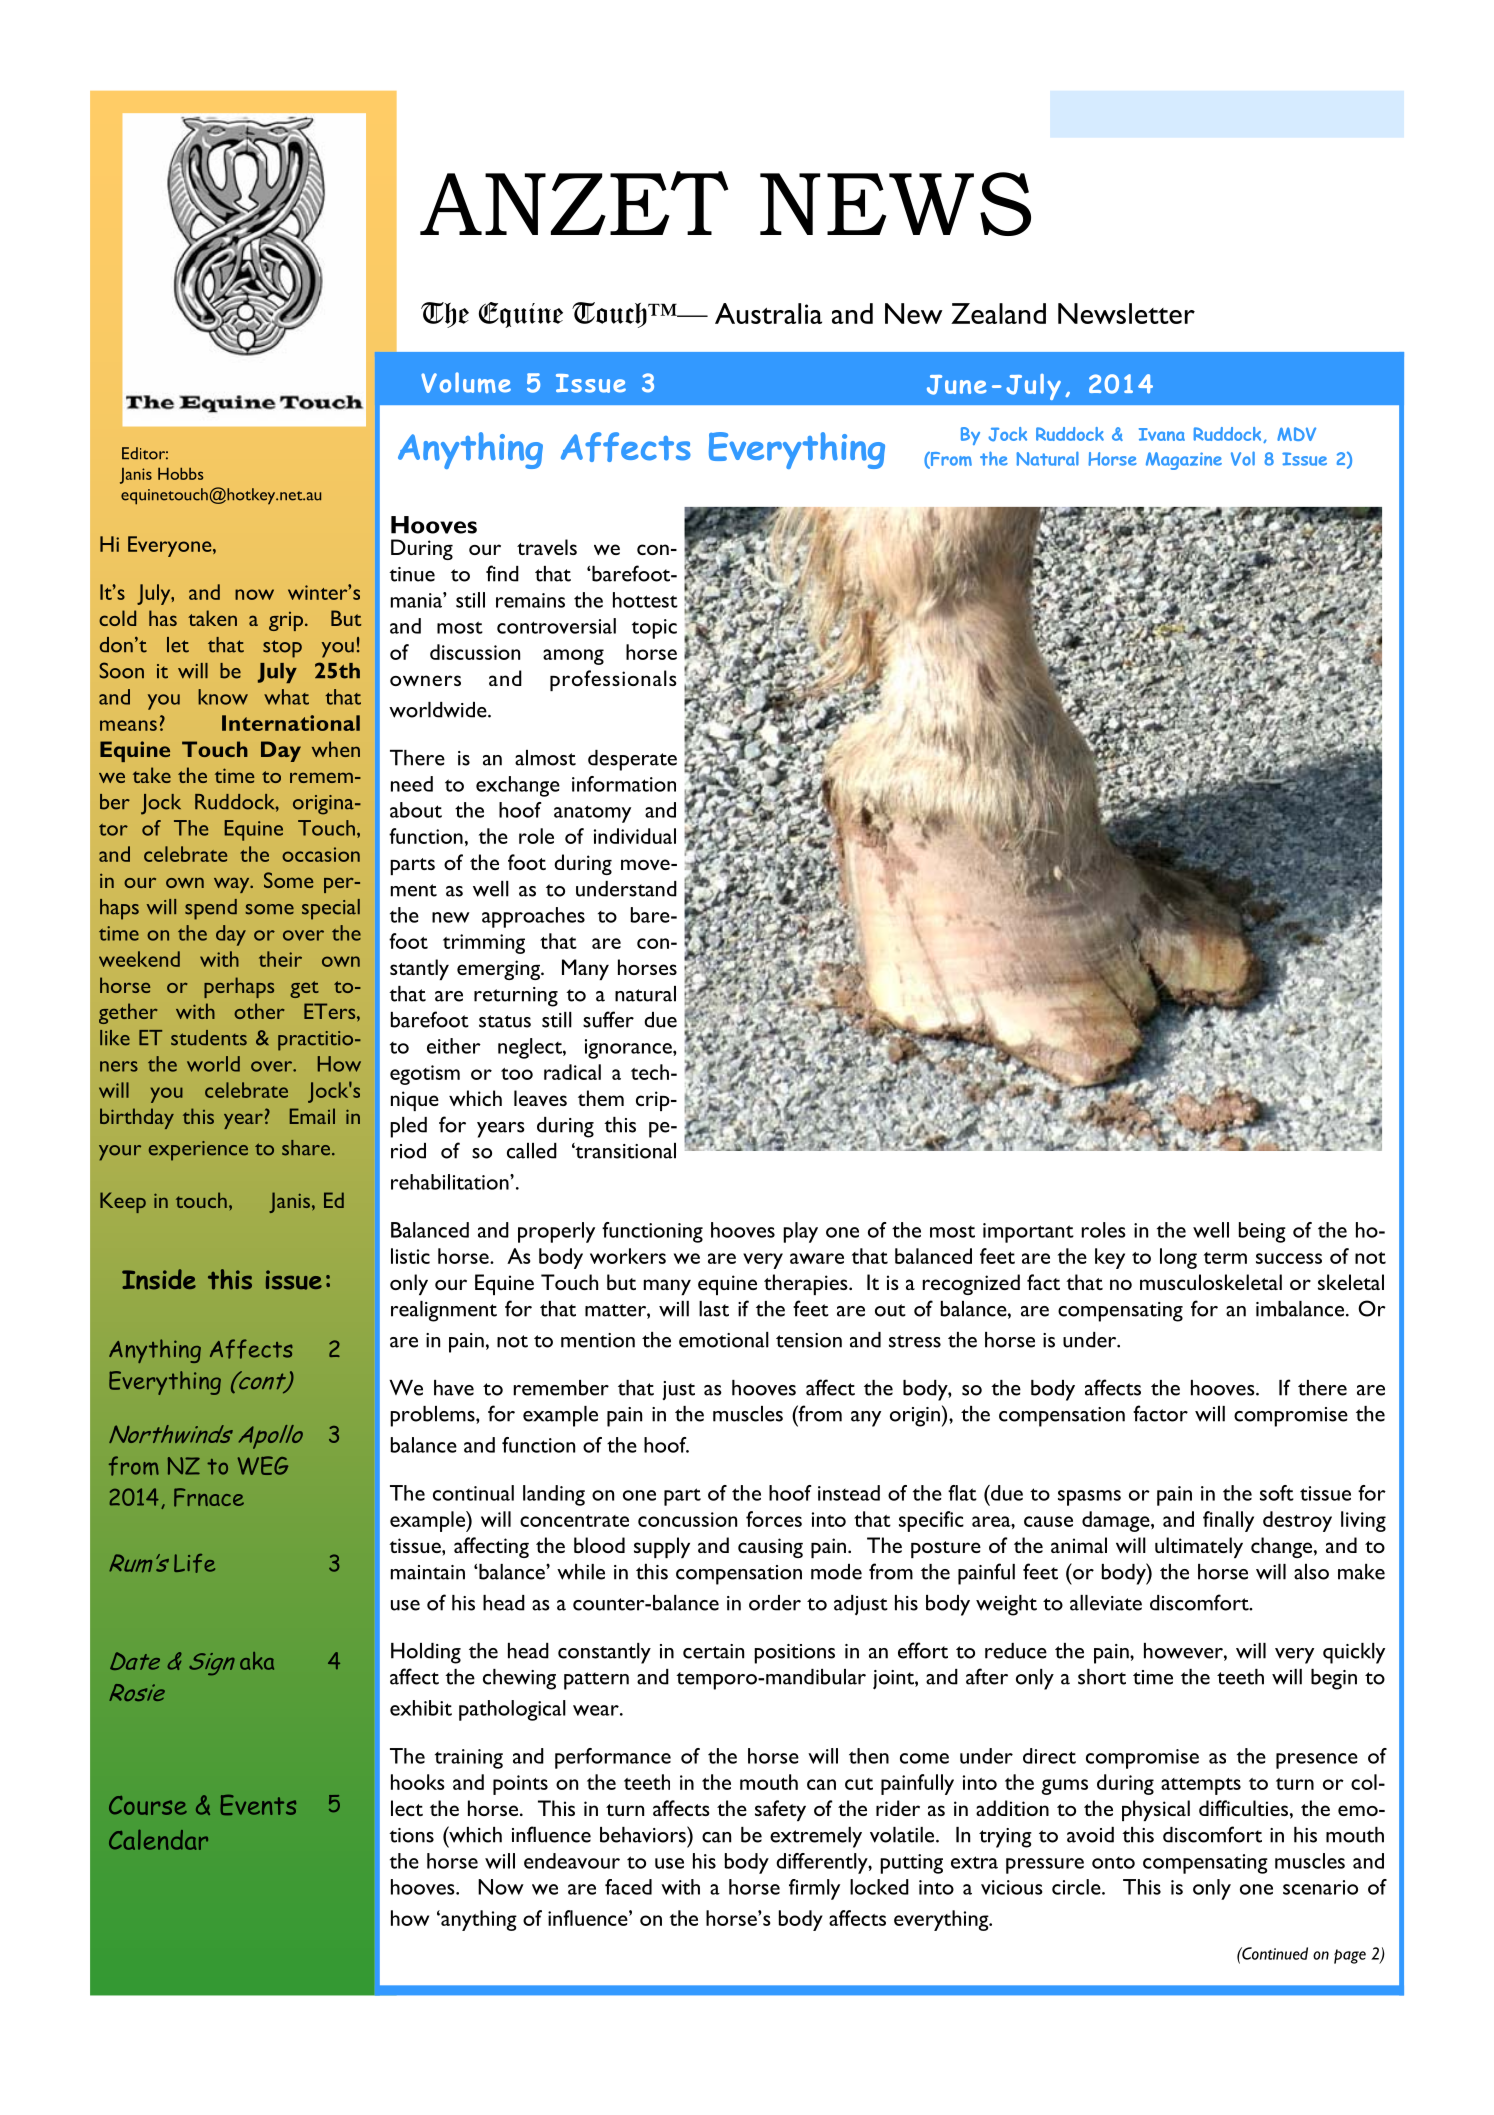 Image resolution: width=1494 pixels, height=2115 pixels. What do you see at coordinates (181, 473) in the screenshot?
I see `Hobbs` at bounding box center [181, 473].
